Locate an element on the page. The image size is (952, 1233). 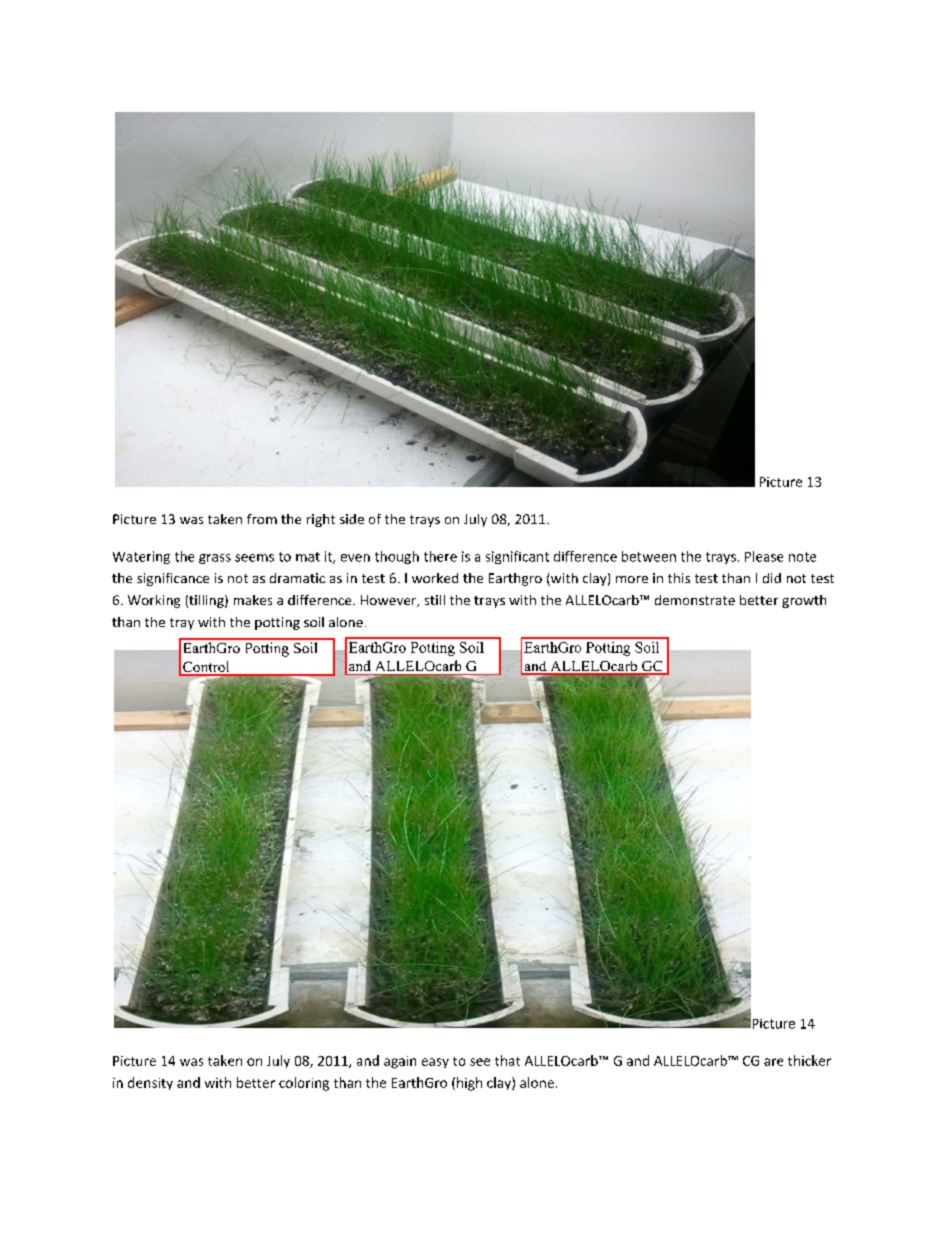
density is located at coordinates (150, 1083).
